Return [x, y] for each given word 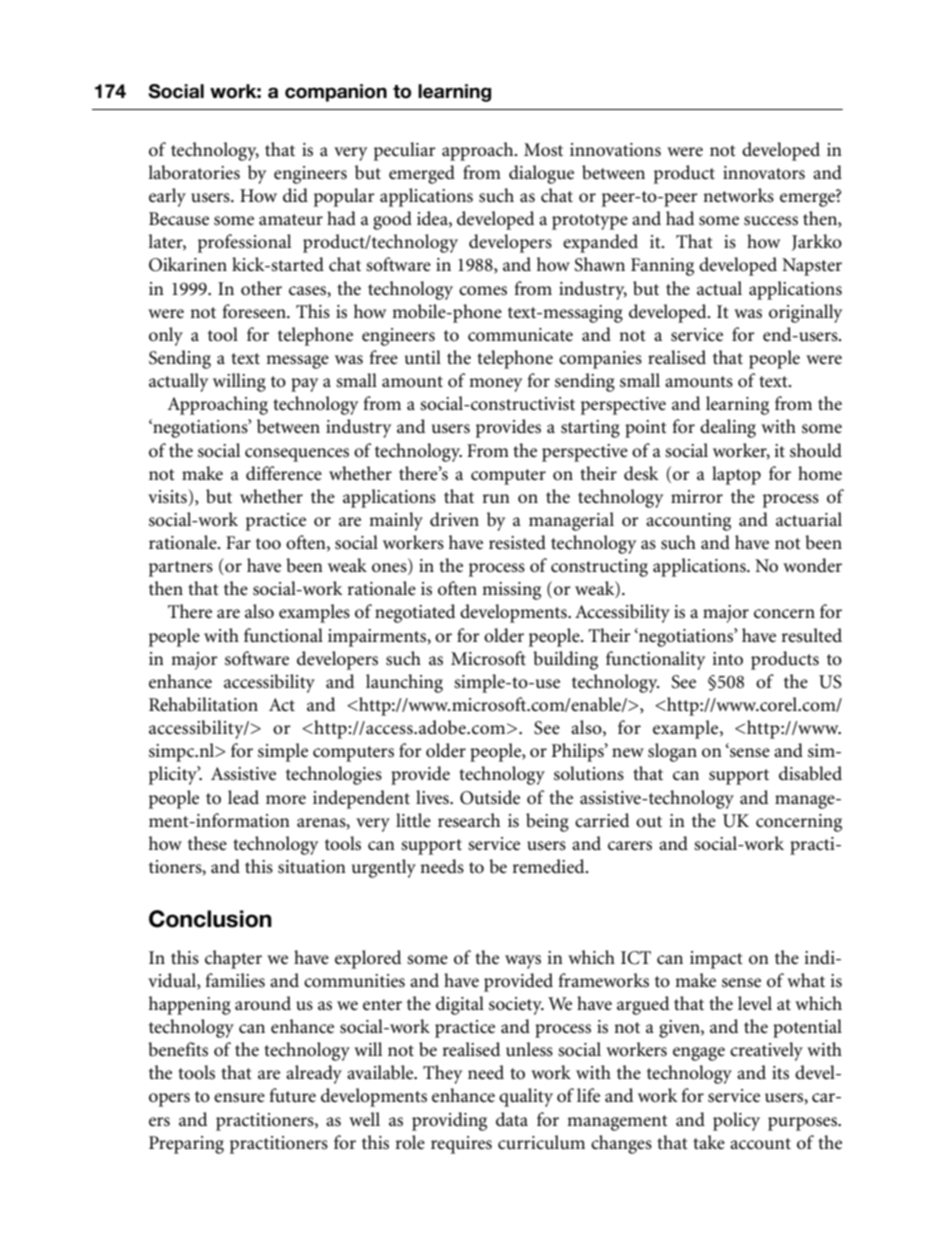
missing [511, 591]
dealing [728, 428]
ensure [239, 1098]
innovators [764, 173]
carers [630, 846]
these [207, 843]
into [727, 659]
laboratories [194, 172]
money [495, 385]
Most [543, 150]
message [297, 362]
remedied [550, 866]
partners [181, 569]
